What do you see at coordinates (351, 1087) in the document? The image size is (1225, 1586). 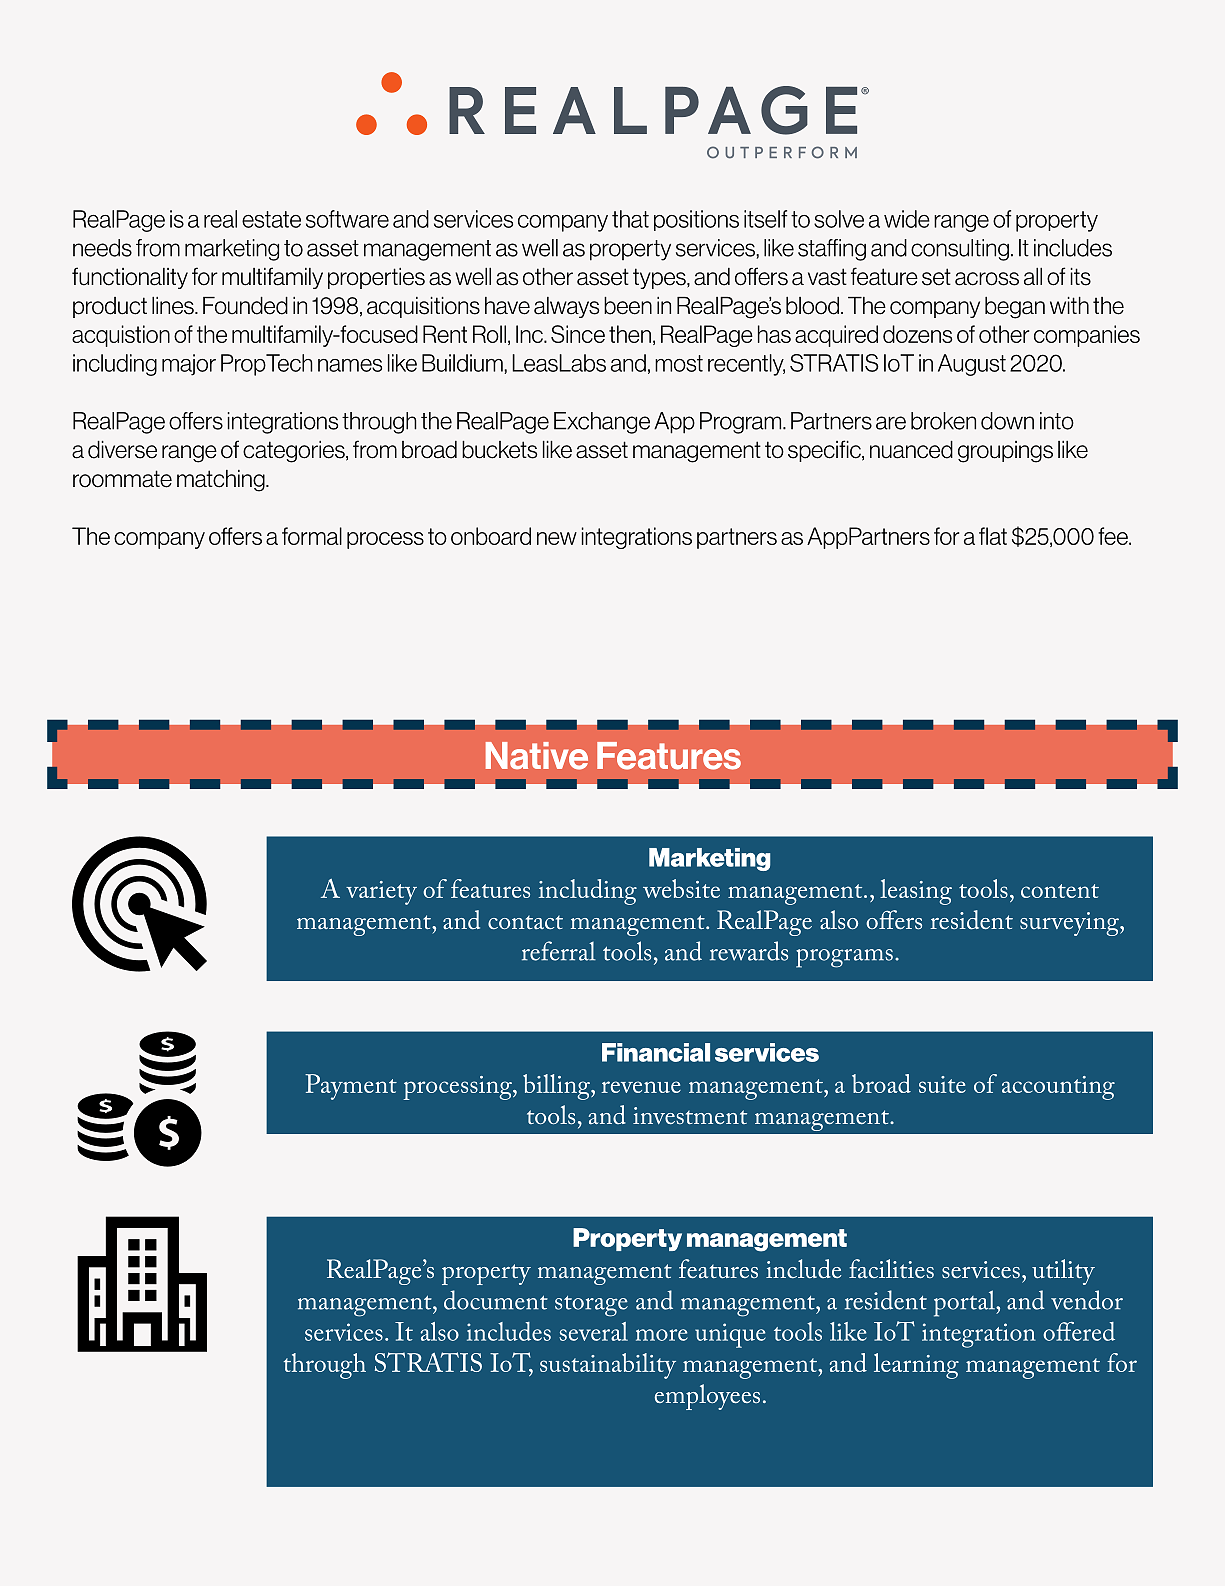 I see `Payment` at bounding box center [351, 1087].
